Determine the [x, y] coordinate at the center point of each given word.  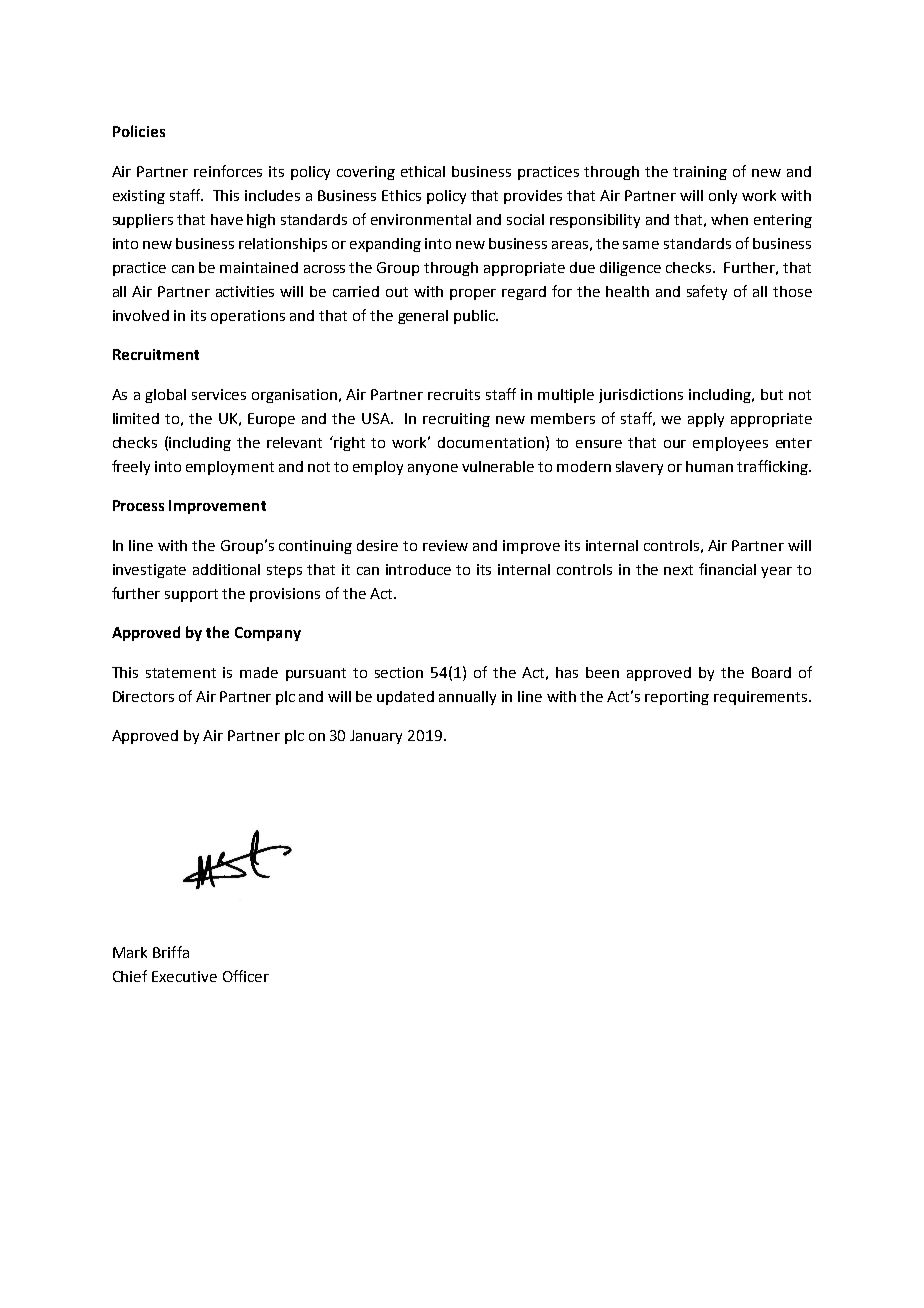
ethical [423, 171]
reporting [677, 698]
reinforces [228, 171]
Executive [184, 976]
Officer [246, 976]
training [700, 173]
